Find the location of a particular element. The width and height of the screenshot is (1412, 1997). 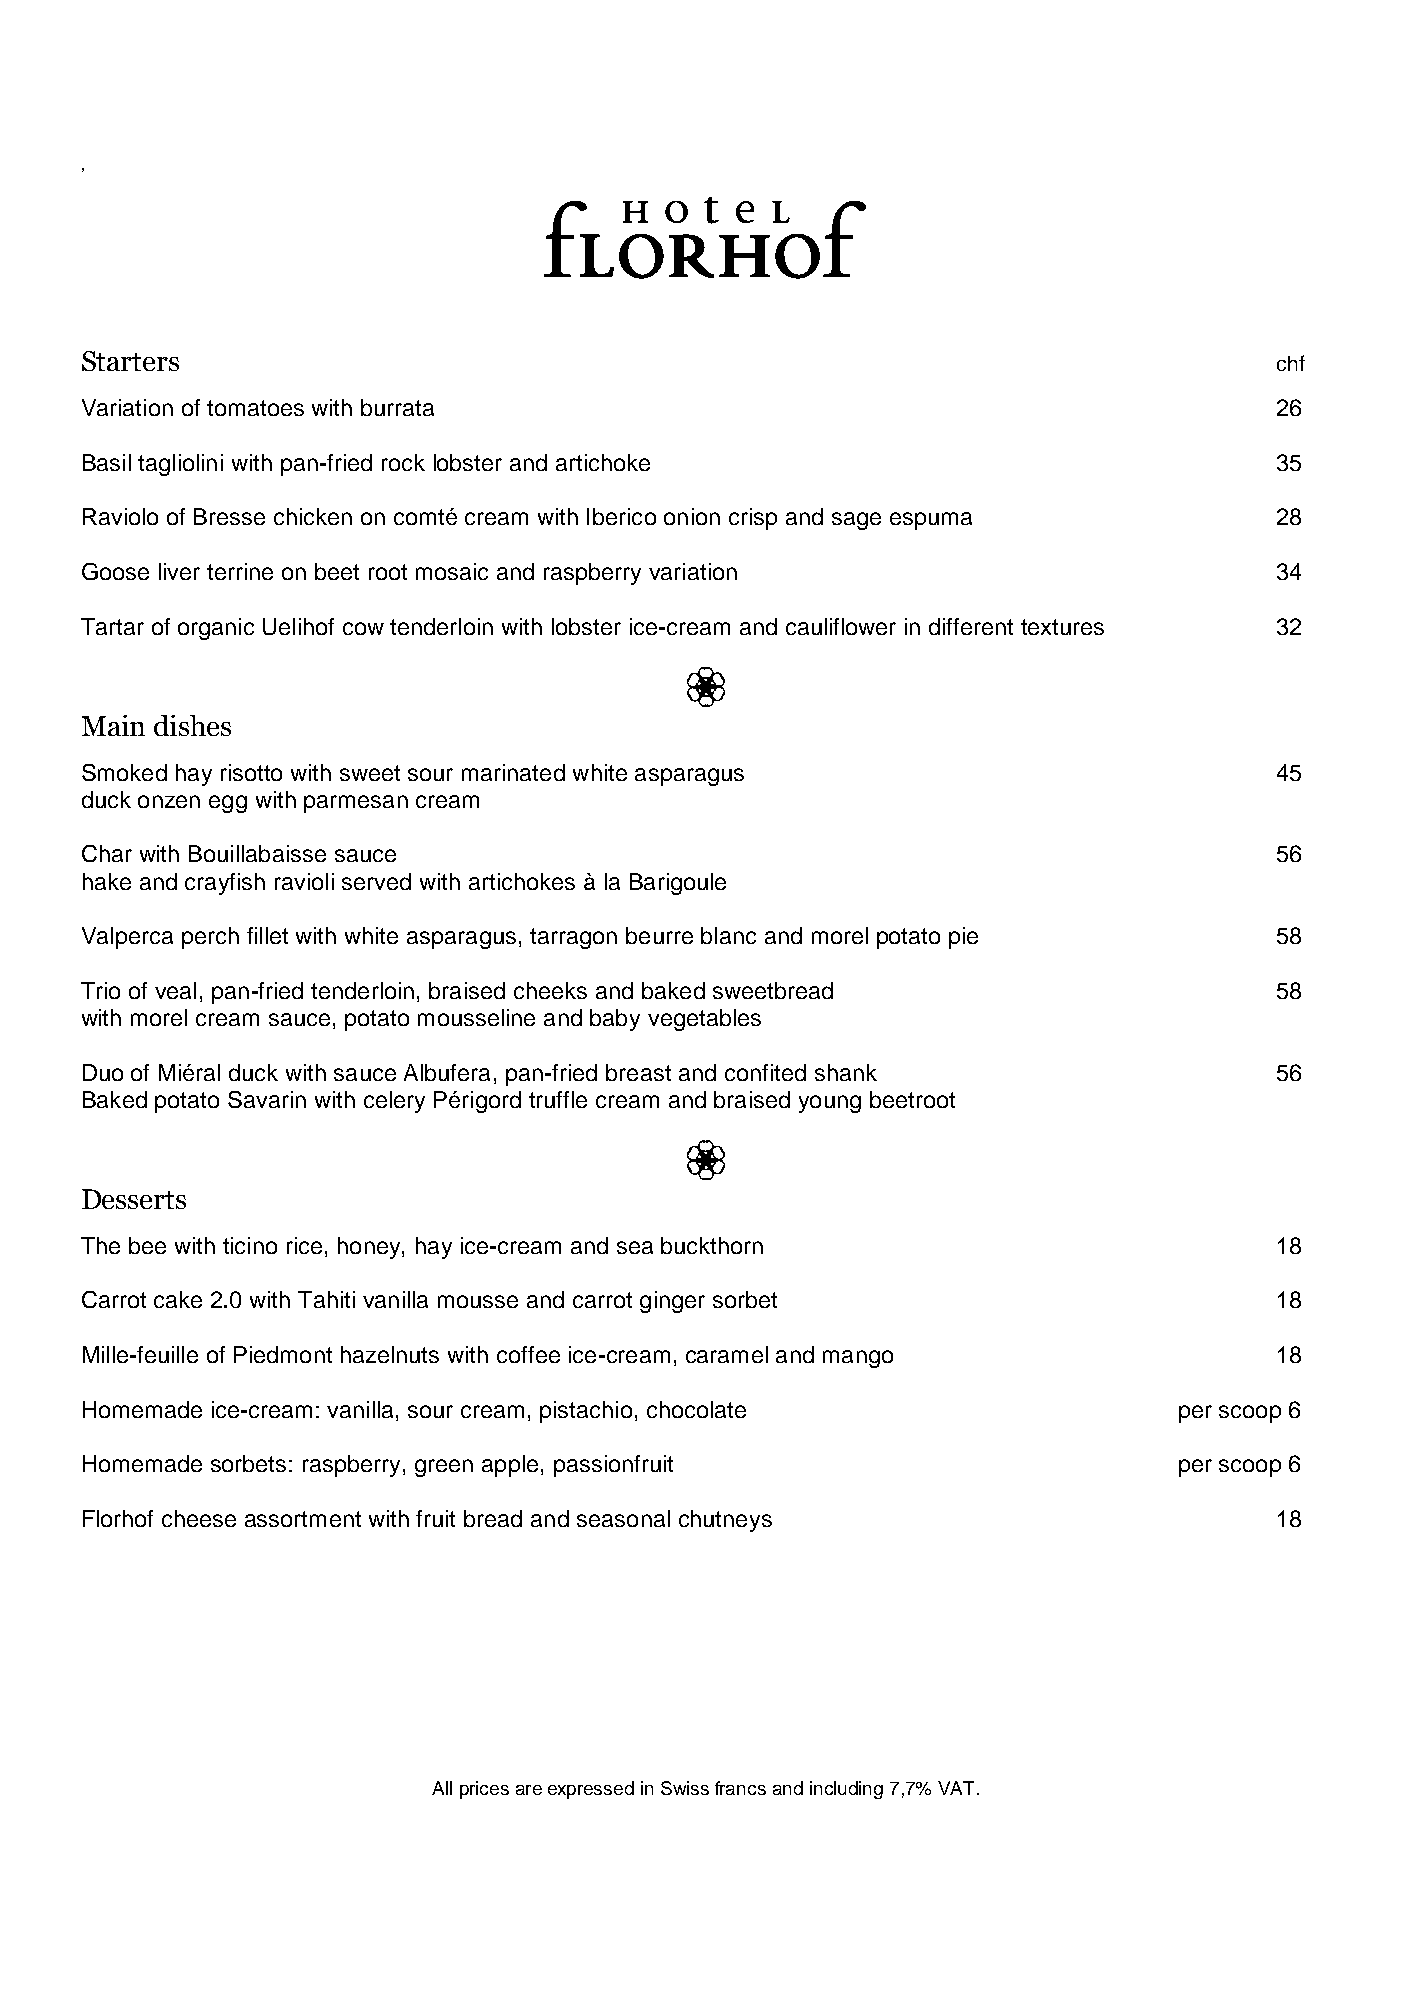

All is located at coordinates (442, 1788).
